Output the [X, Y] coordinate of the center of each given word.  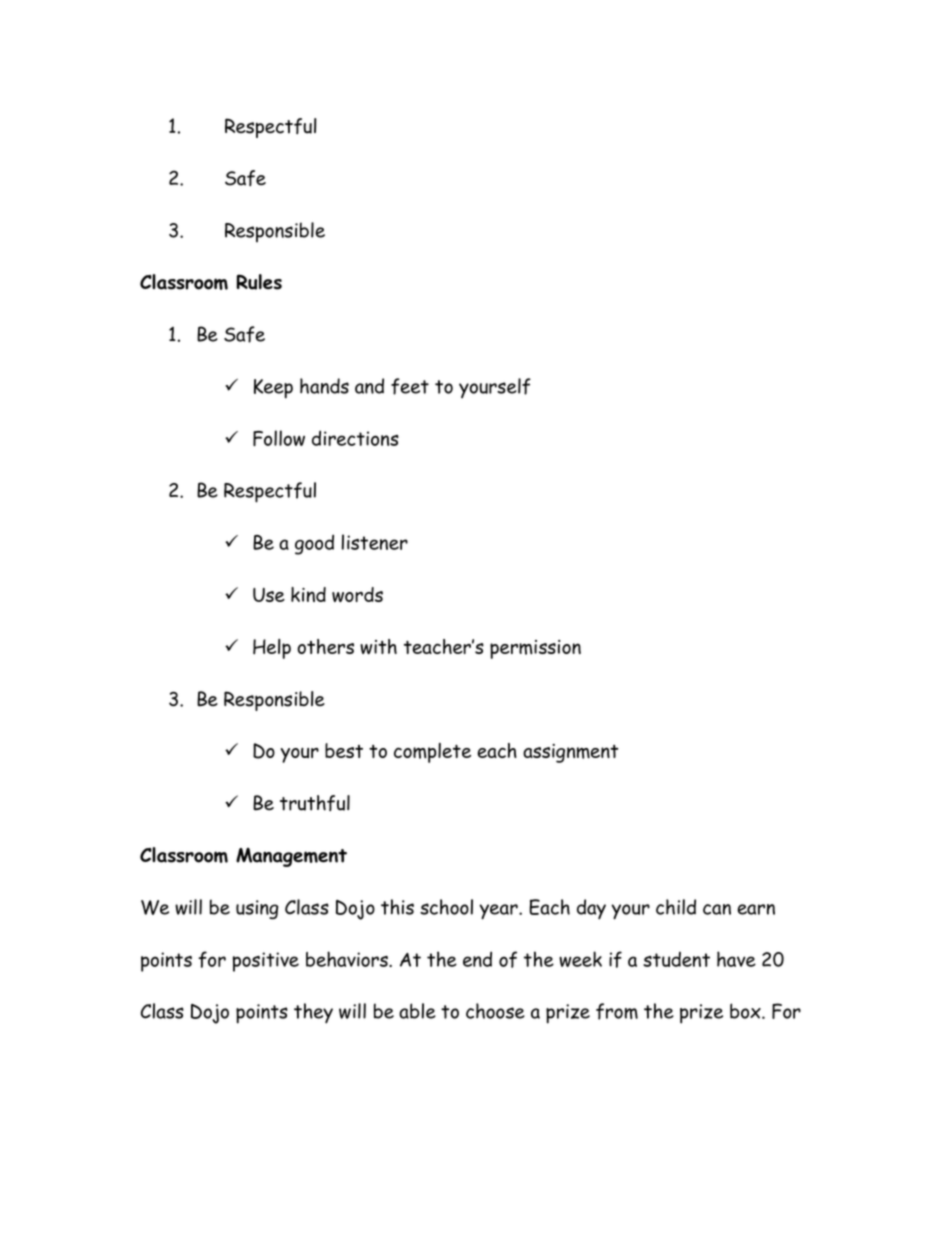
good [314, 544]
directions [355, 438]
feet [410, 386]
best [344, 750]
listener [375, 542]
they [313, 1013]
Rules [259, 282]
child [676, 907]
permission [535, 649]
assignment [571, 753]
